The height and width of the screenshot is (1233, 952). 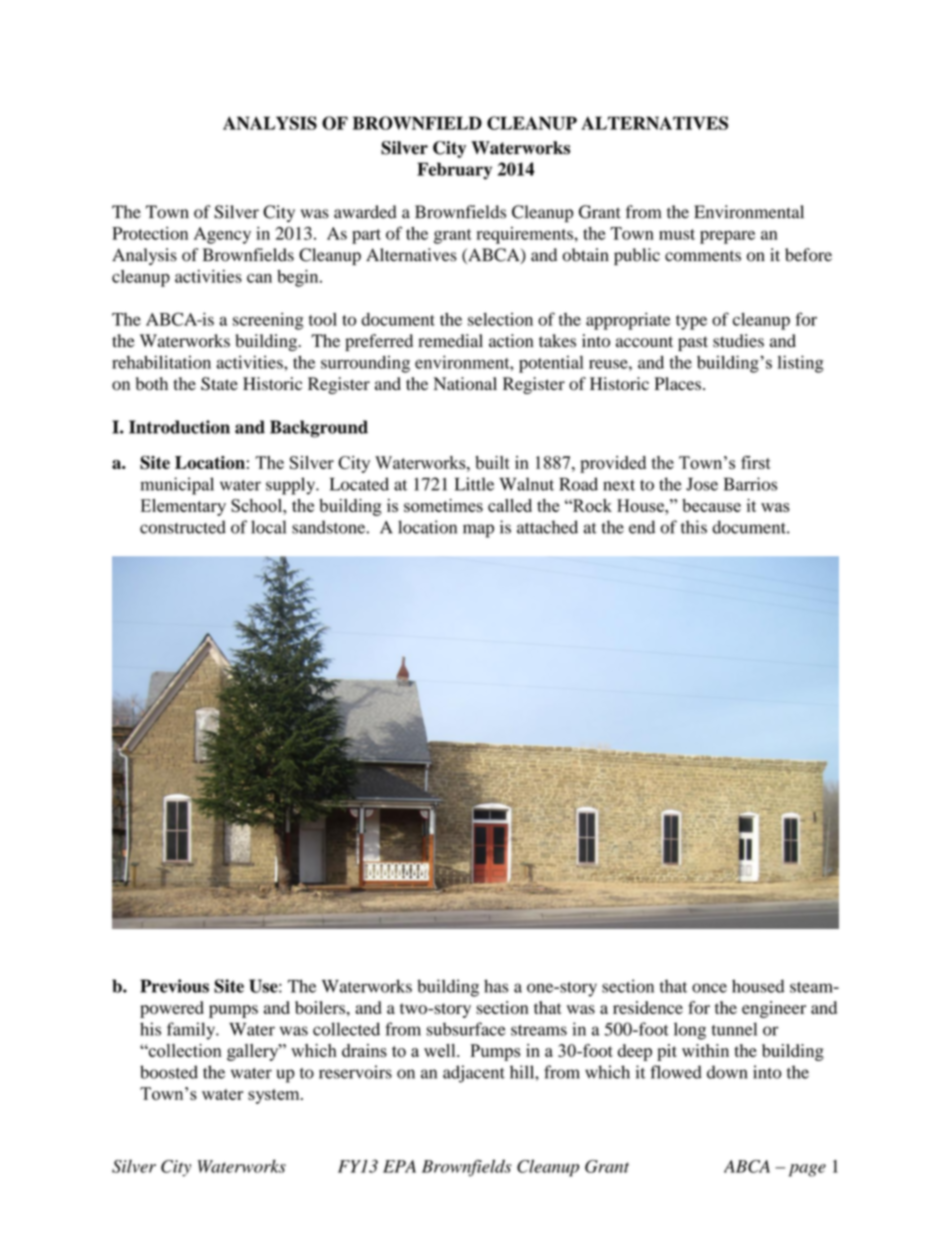 I want to click on local, so click(x=268, y=527).
